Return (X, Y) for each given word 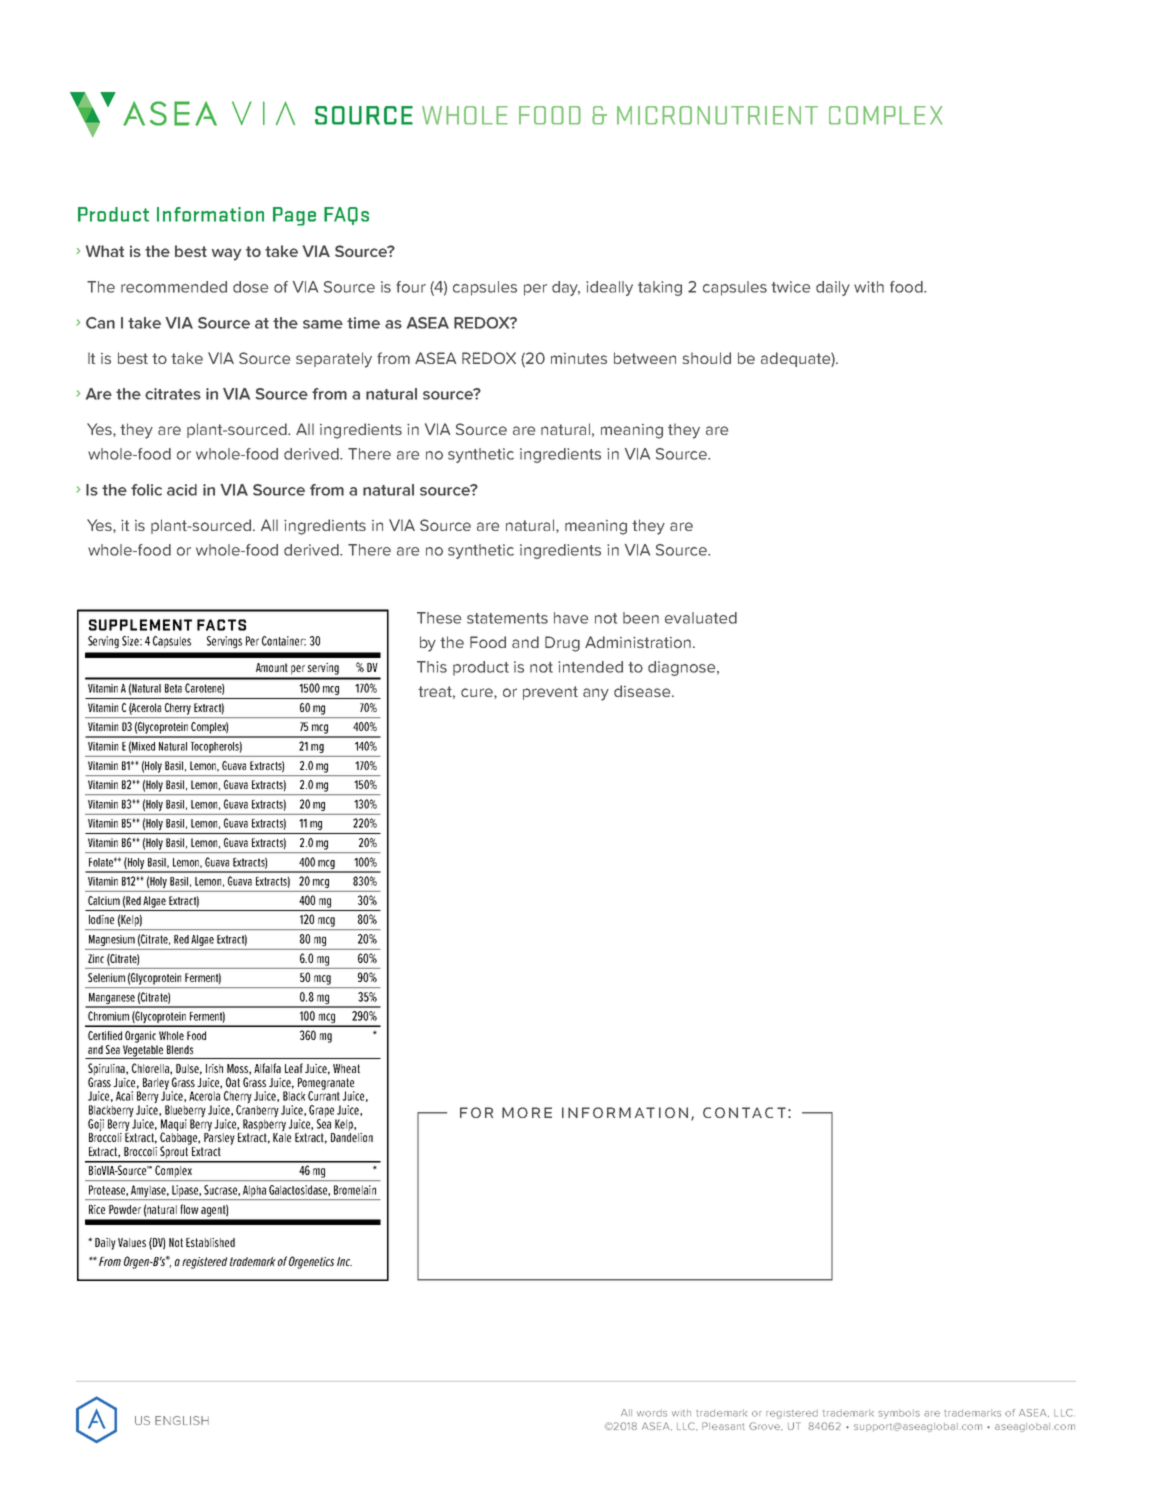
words (652, 1413)
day (566, 288)
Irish (214, 1068)
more (527, 1112)
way (226, 254)
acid (182, 490)
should (706, 358)
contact (744, 1112)
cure (478, 693)
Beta (173, 688)
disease (643, 691)
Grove (765, 1426)
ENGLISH (182, 1420)
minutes (579, 358)
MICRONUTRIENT (717, 115)
